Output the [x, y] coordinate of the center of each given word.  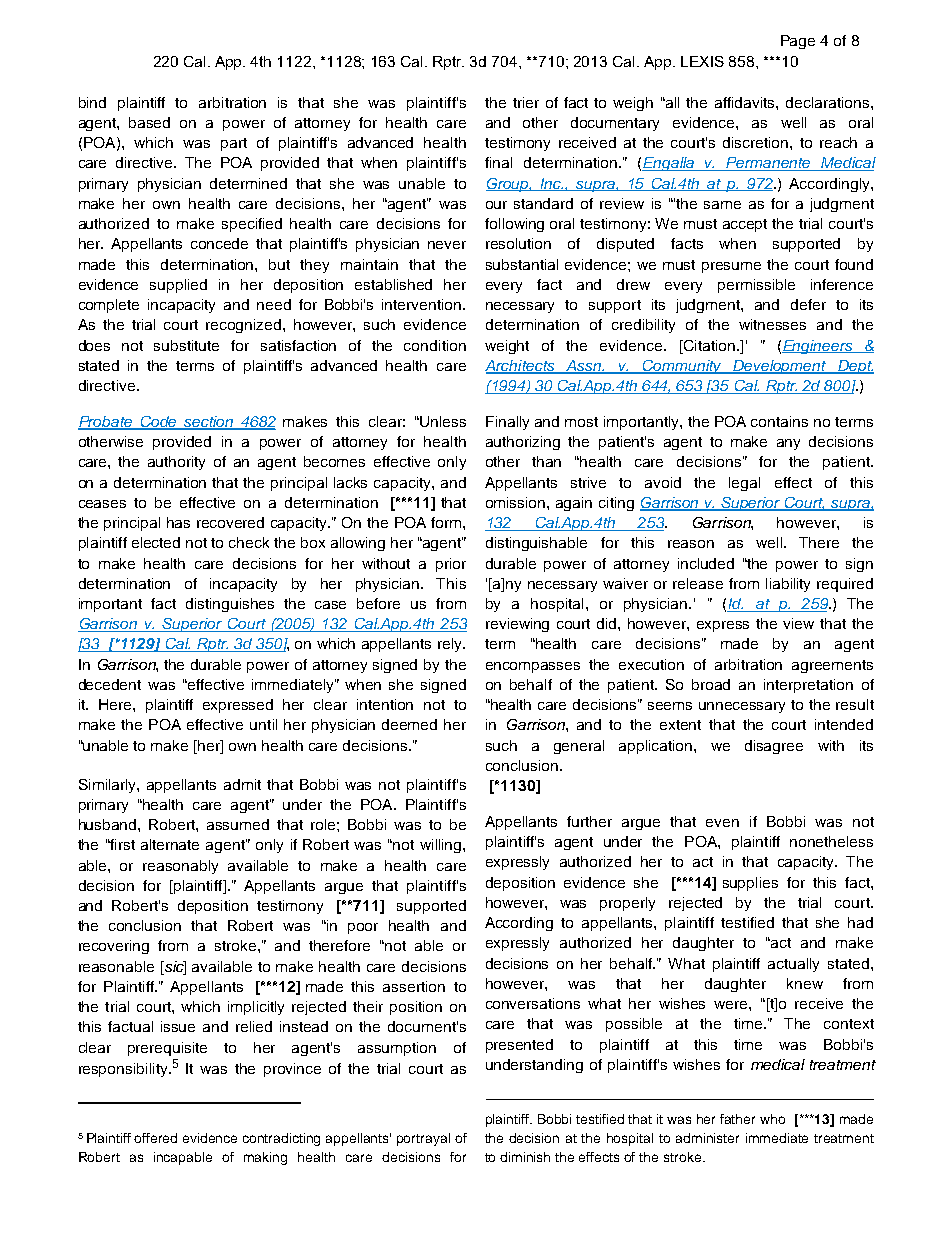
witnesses [772, 324]
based [149, 122]
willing [442, 846]
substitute [186, 345]
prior [451, 565]
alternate [170, 844]
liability [788, 585]
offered [155, 1138]
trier [526, 102]
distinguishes [230, 605]
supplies [750, 884]
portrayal [423, 1139]
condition [435, 345]
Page [798, 42]
